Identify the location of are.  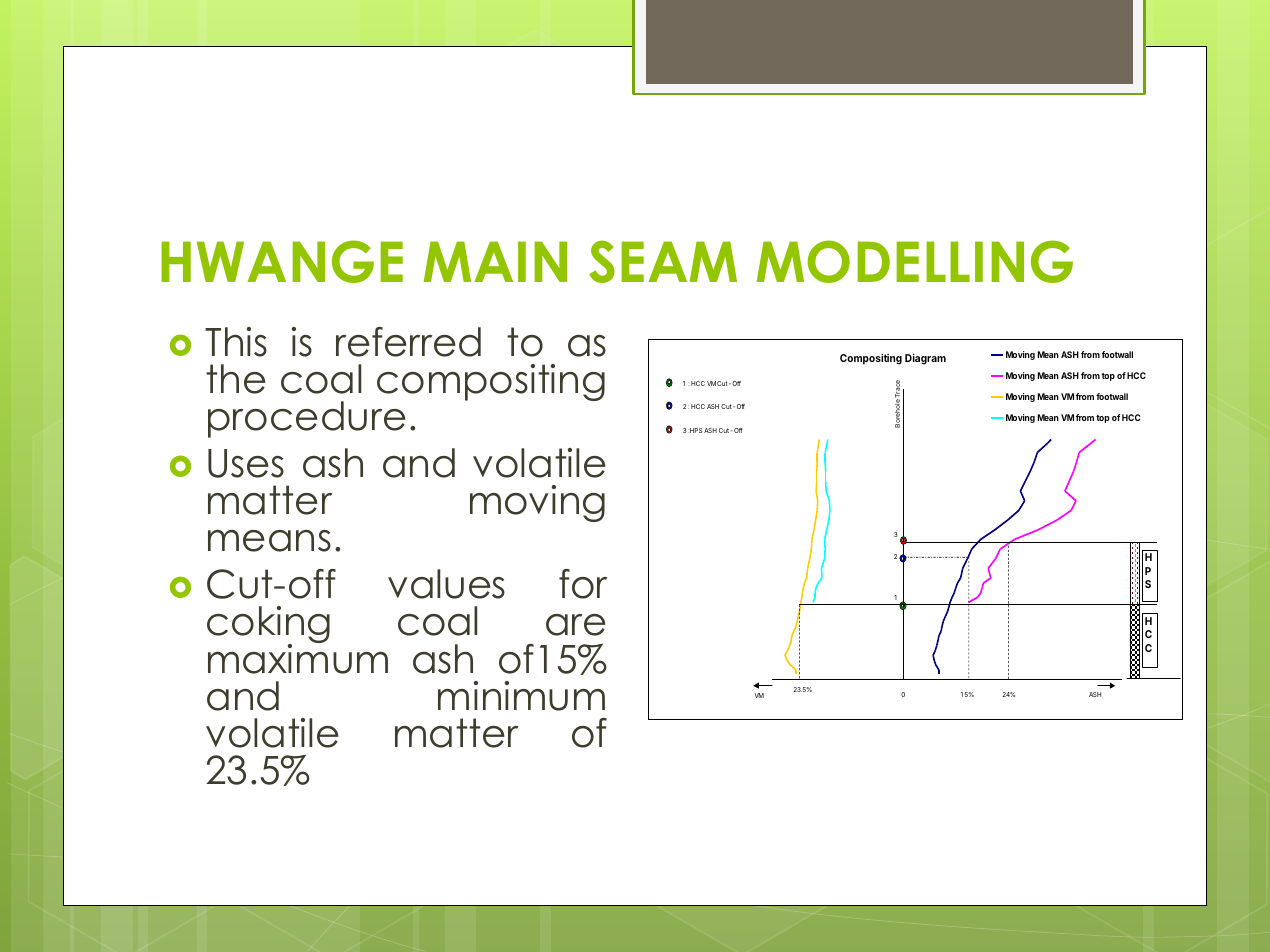
(576, 625).
